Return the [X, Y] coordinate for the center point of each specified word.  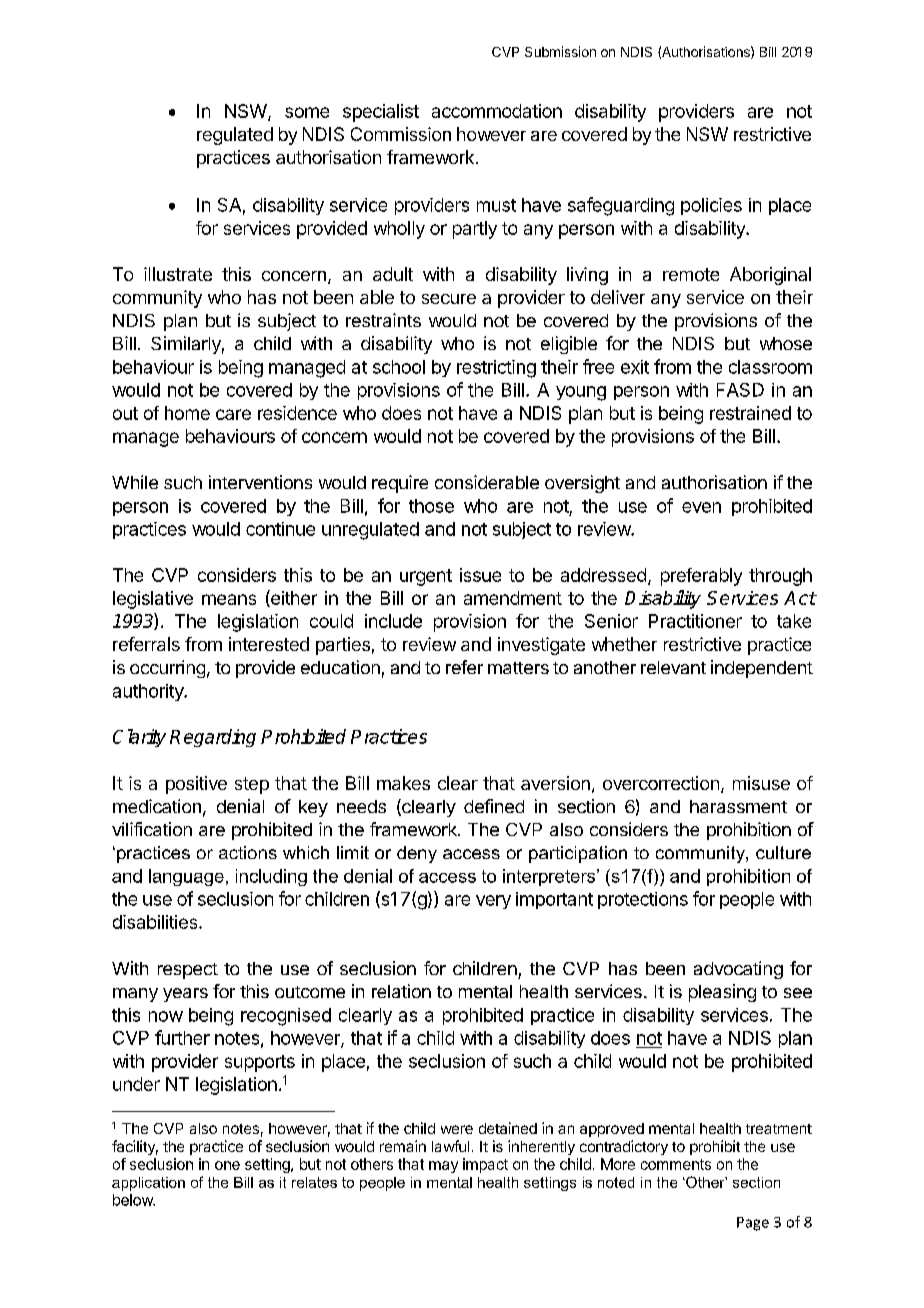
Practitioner [695, 621]
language [186, 877]
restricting [496, 369]
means [229, 599]
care [233, 414]
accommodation [497, 111]
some [307, 112]
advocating [738, 970]
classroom [770, 367]
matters [518, 668]
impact [485, 1165]
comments [676, 1164]
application [148, 1184]
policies [711, 206]
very [493, 902]
